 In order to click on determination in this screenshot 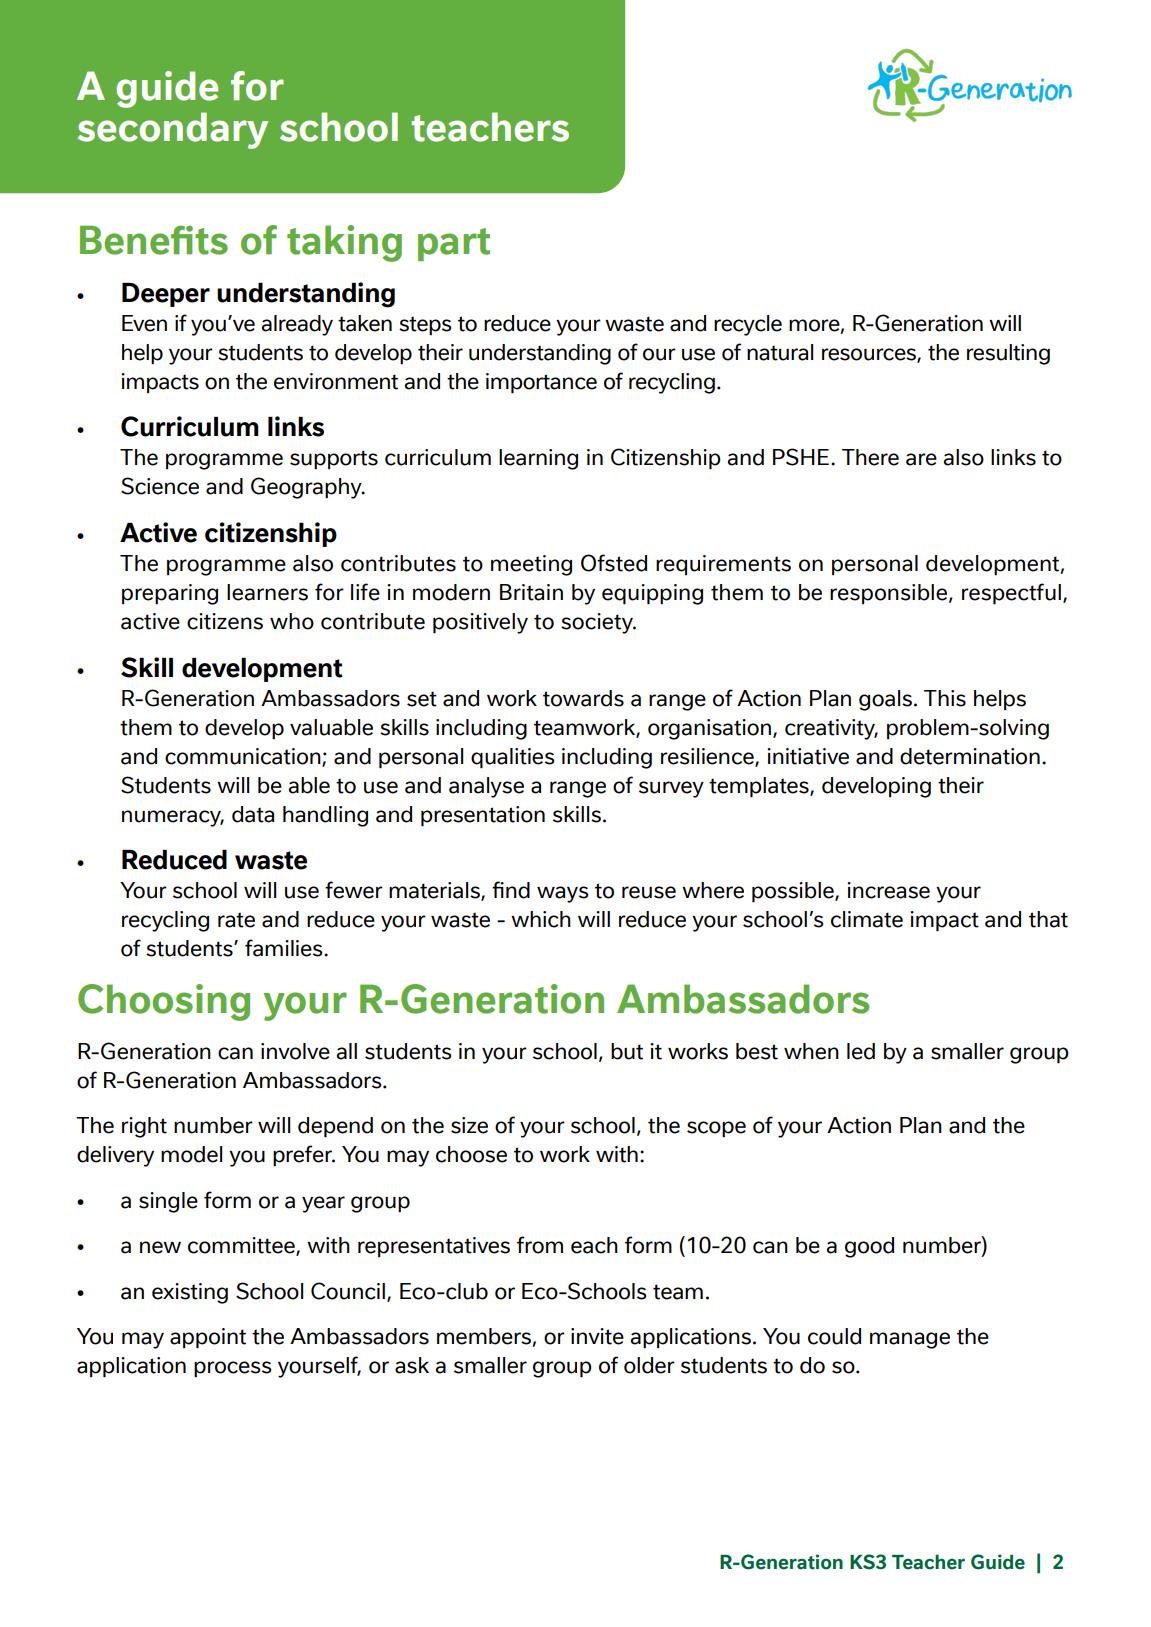, I will do `click(970, 756)`.
